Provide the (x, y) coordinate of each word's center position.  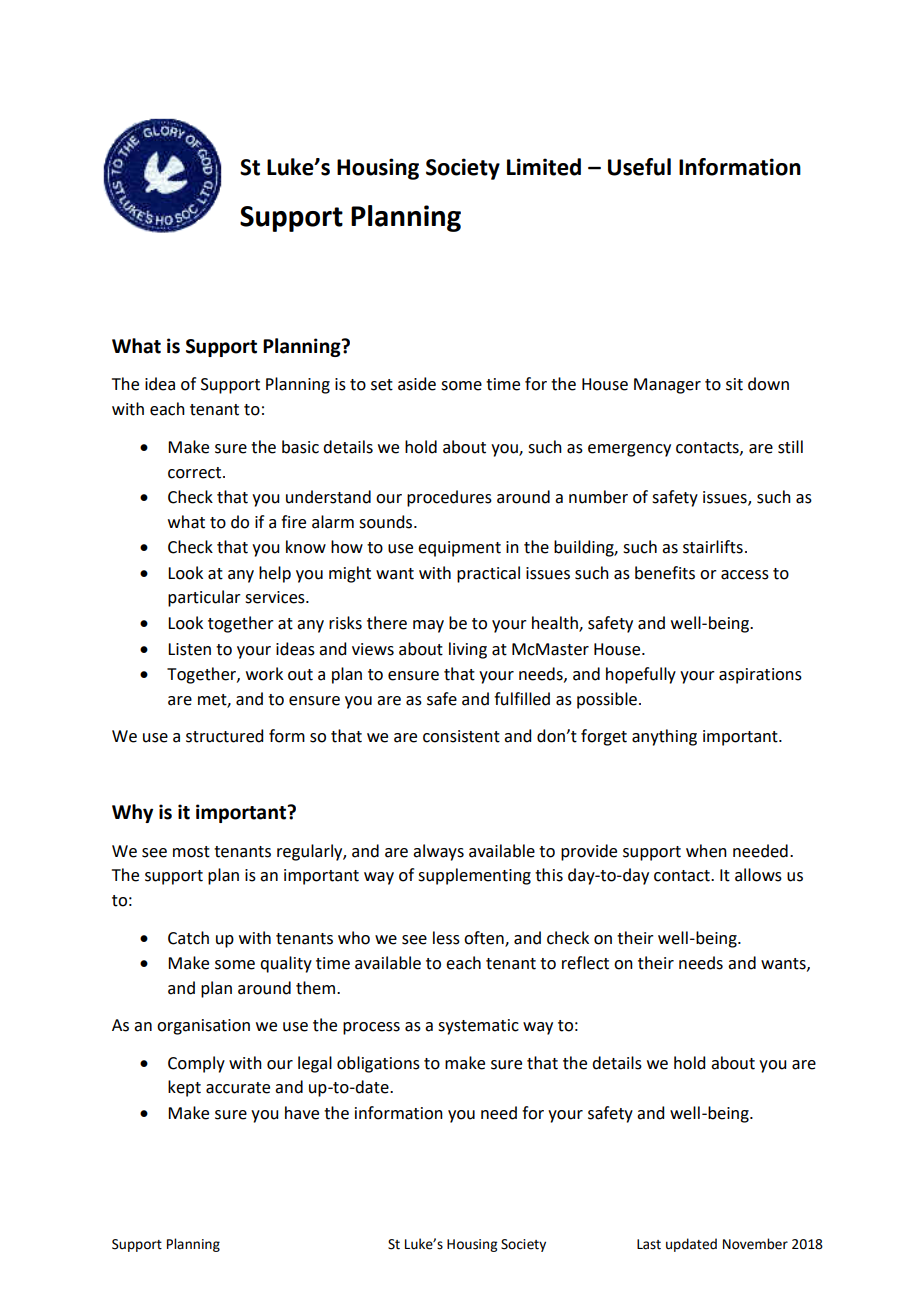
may (428, 626)
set (382, 385)
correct (196, 473)
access (745, 575)
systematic (478, 1027)
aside (417, 384)
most (191, 852)
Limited (544, 167)
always (438, 852)
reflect (585, 963)
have (302, 1113)
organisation (203, 1027)
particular (204, 598)
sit (734, 384)
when (706, 851)
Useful (639, 167)
